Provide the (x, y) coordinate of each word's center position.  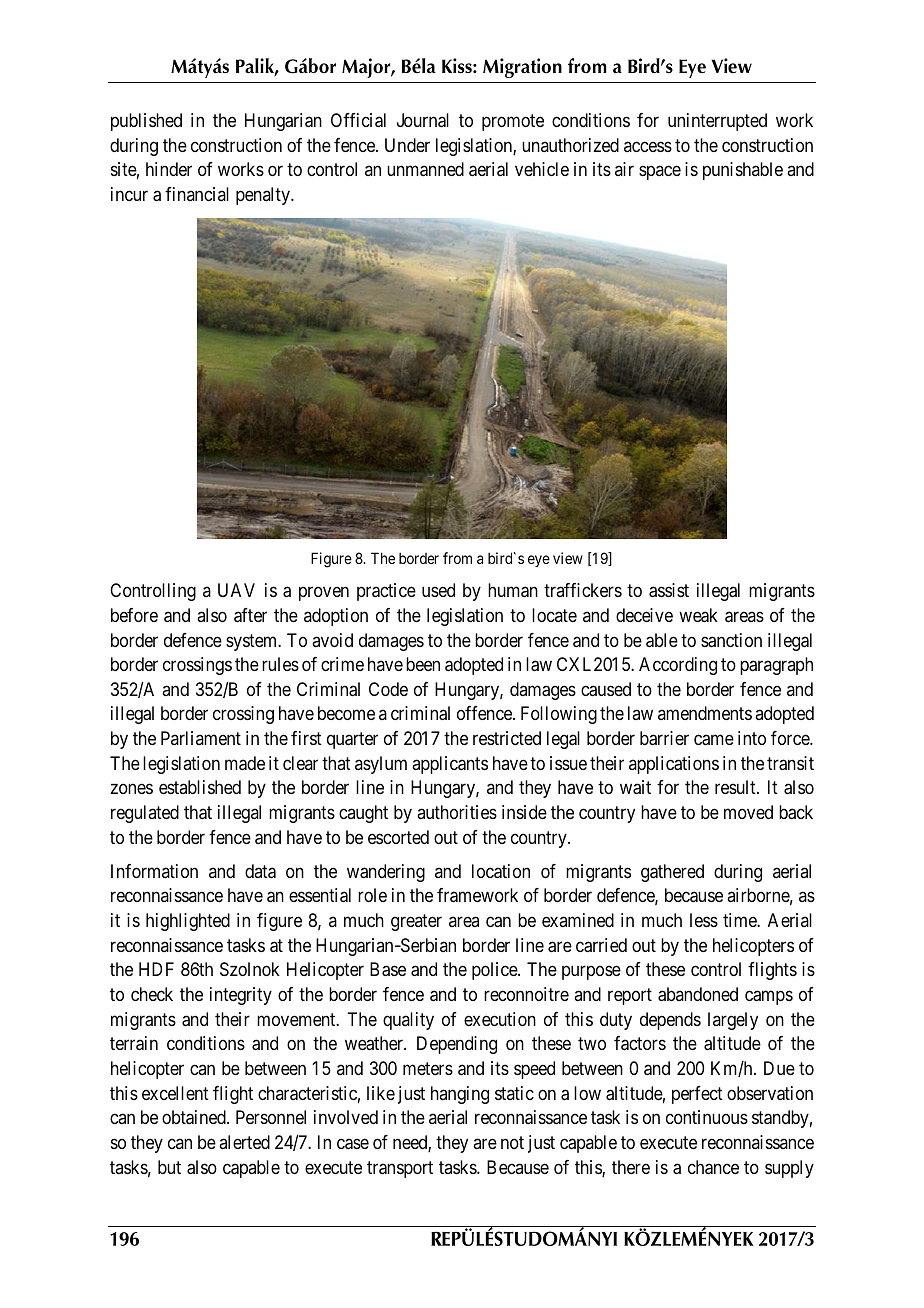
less (704, 920)
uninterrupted (717, 122)
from (457, 558)
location (501, 871)
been (423, 664)
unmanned (425, 169)
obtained (195, 1117)
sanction (731, 640)
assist (669, 590)
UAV (236, 590)
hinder (169, 169)
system (253, 642)
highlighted (188, 922)
